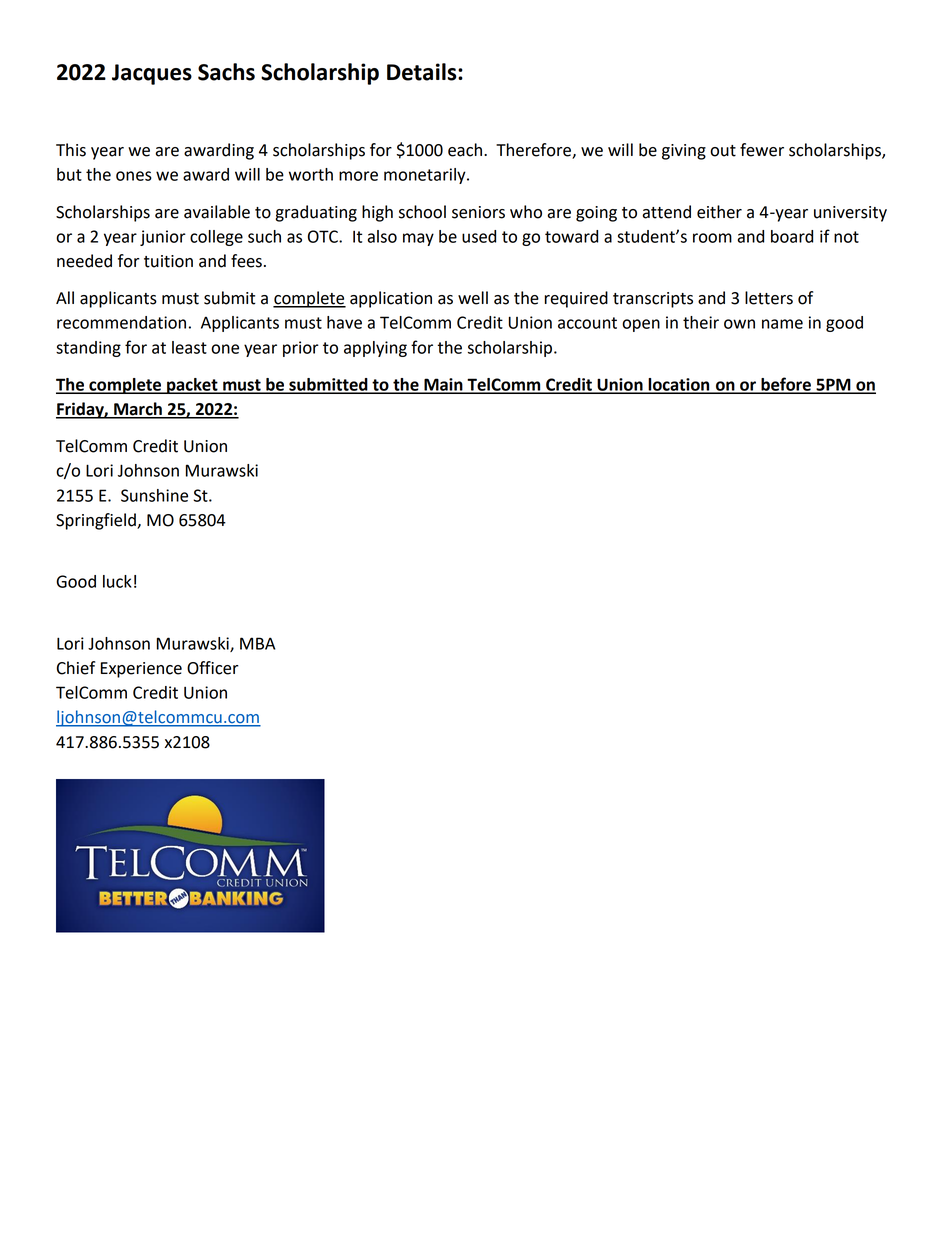  What do you see at coordinates (141, 670) in the document?
I see `Experience` at bounding box center [141, 670].
